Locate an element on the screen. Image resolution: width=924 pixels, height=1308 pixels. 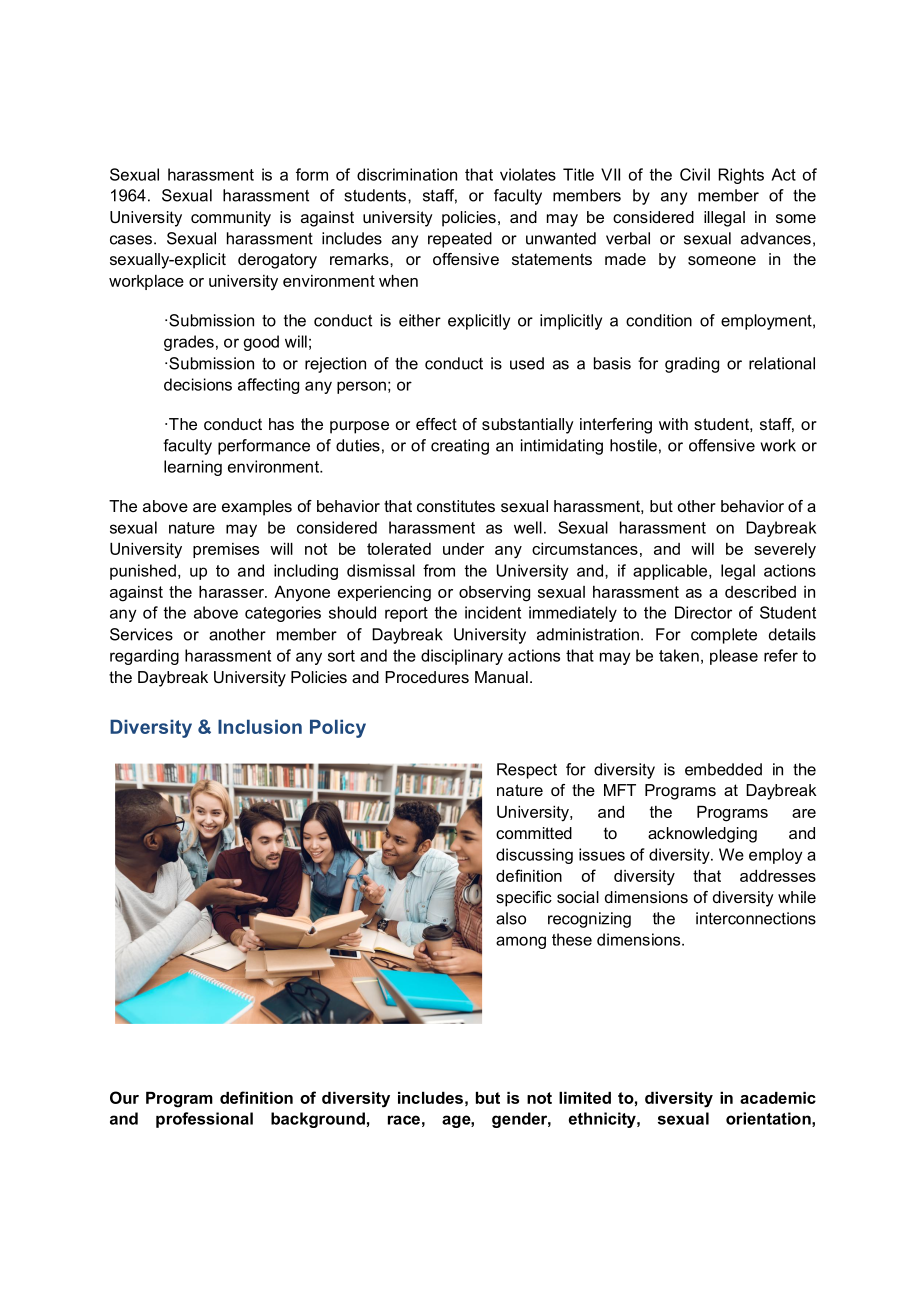
Inclusion is located at coordinates (260, 726).
